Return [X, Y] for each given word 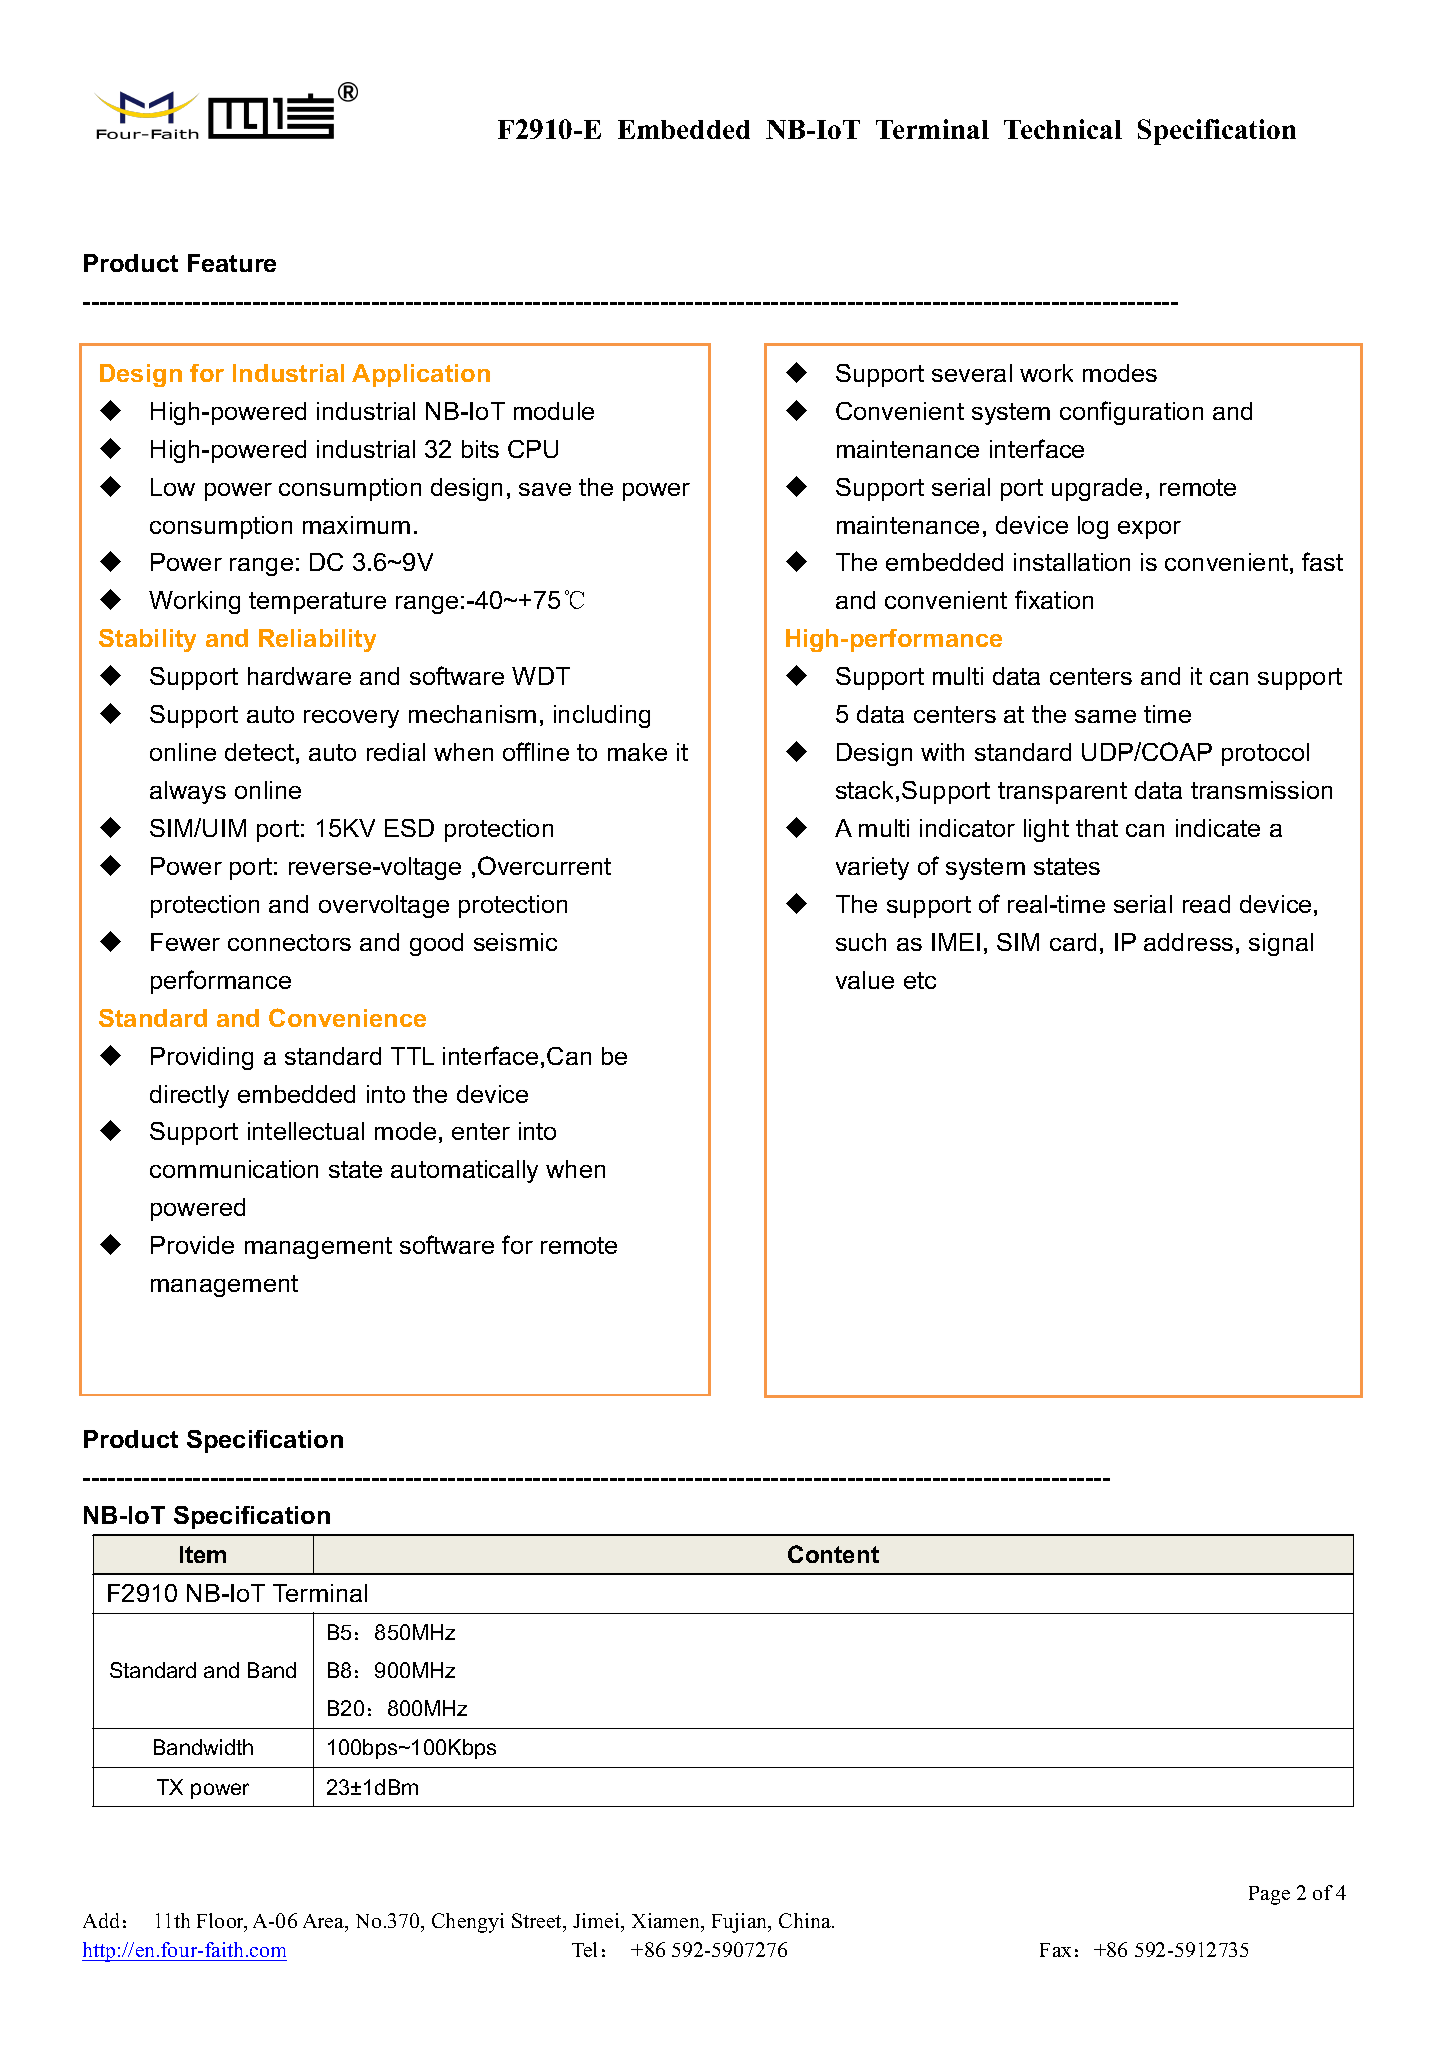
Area [325, 1922]
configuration [1131, 413]
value [865, 980]
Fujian [741, 1923]
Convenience [347, 1017]
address [1188, 942]
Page [1269, 1895]
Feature [232, 263]
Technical [1063, 129]
